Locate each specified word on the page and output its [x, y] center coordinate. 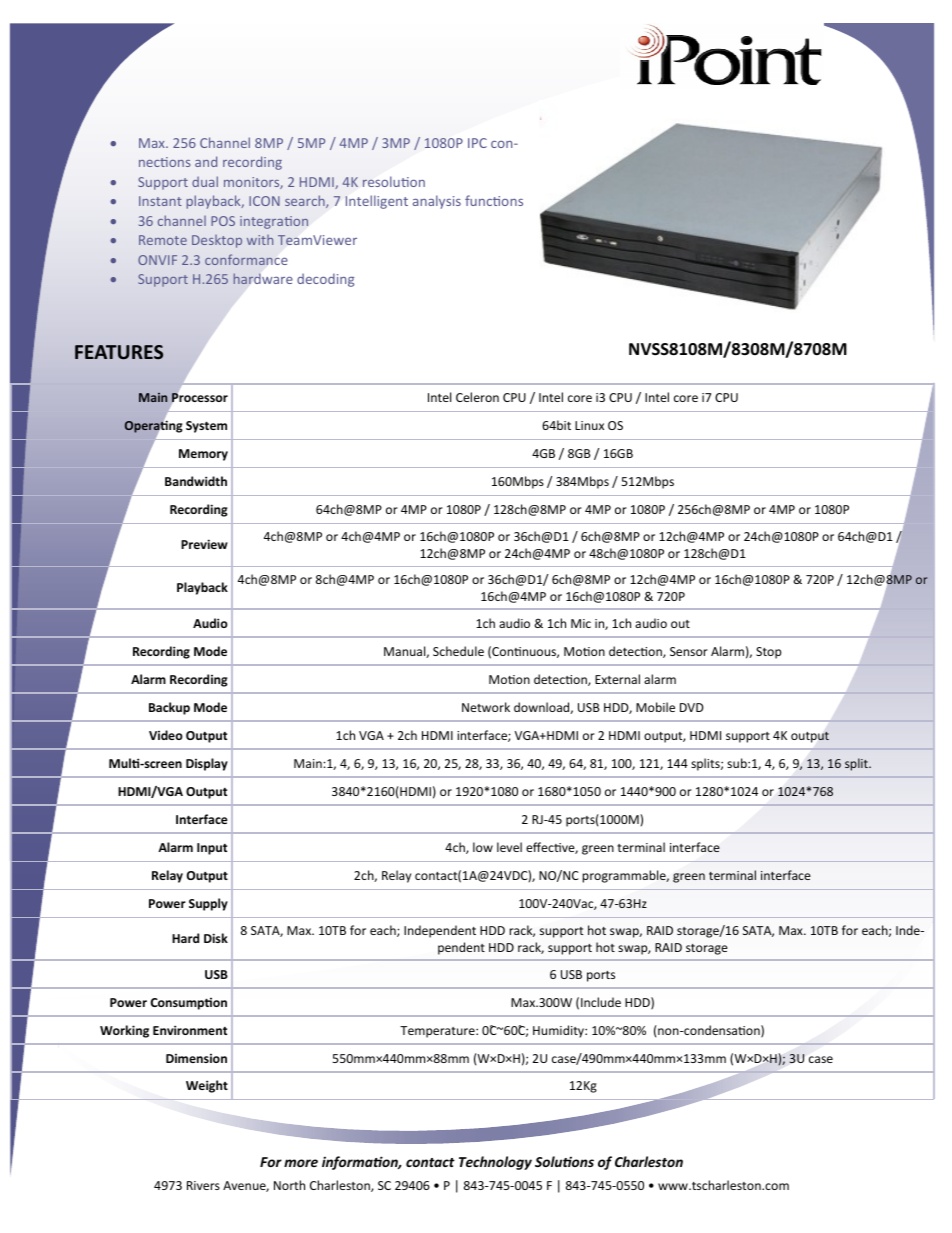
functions [494, 200]
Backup [169, 708]
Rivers [203, 1185]
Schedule [458, 651]
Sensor [689, 651]
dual [205, 181]
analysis [437, 202]
